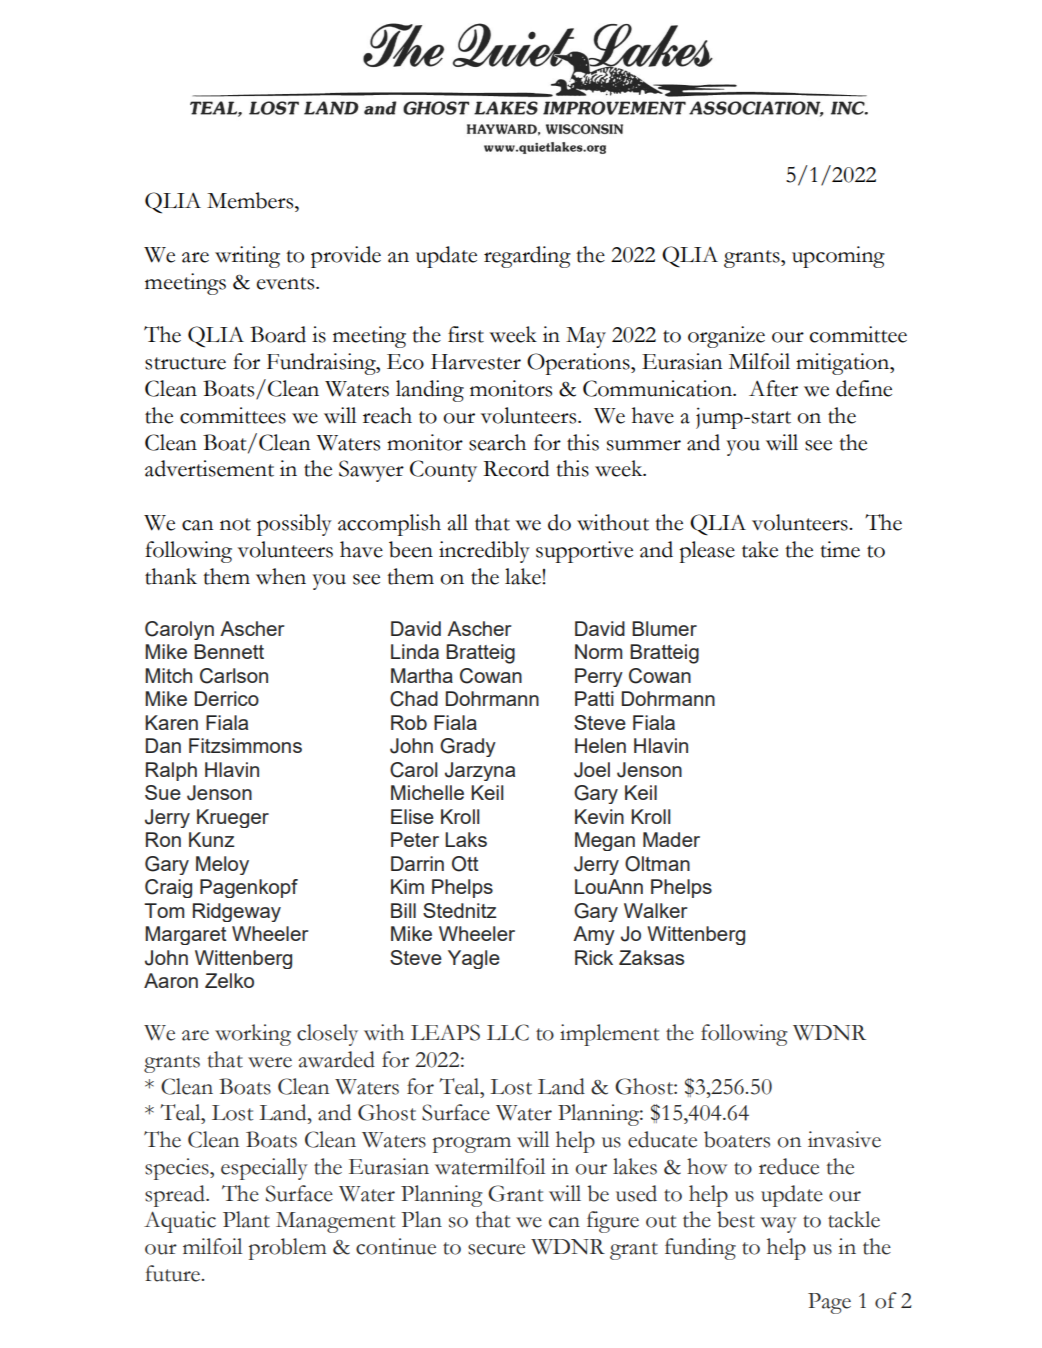 The image size is (1042, 1348). What do you see at coordinates (655, 910) in the screenshot?
I see `Walker` at bounding box center [655, 910].
